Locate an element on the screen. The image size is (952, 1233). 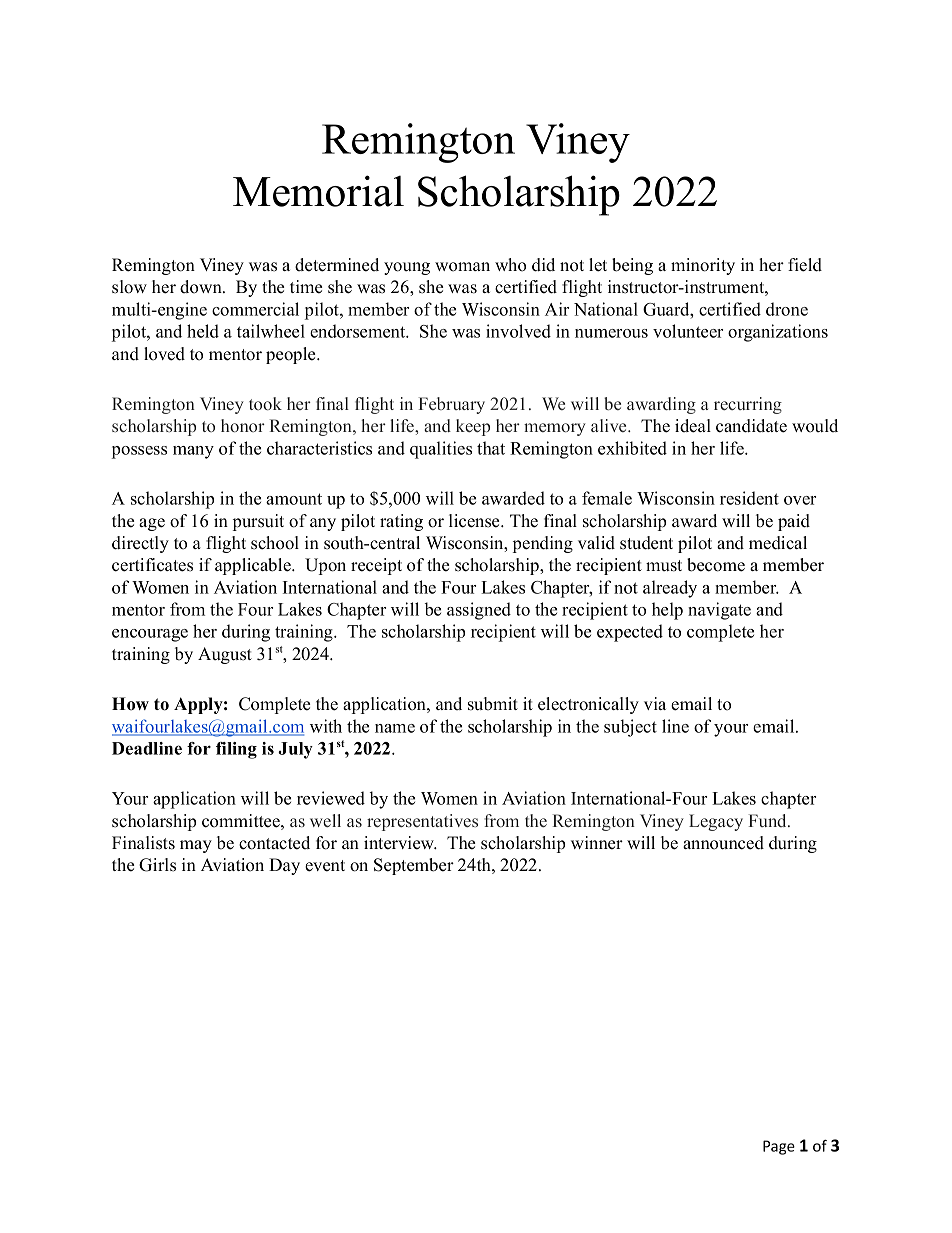
down is located at coordinates (202, 287).
